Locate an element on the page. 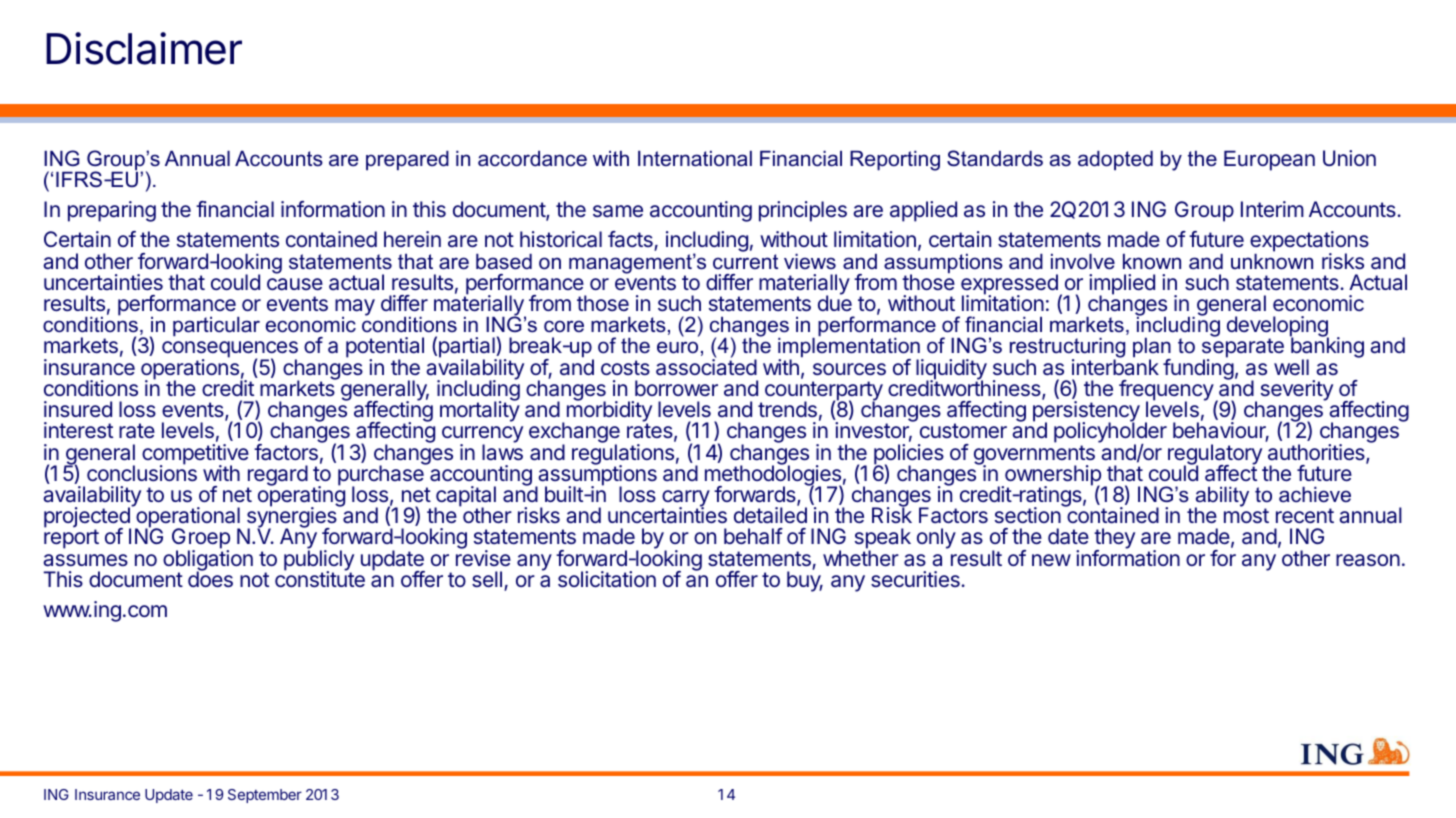  Disclaimer is located at coordinates (144, 48).
